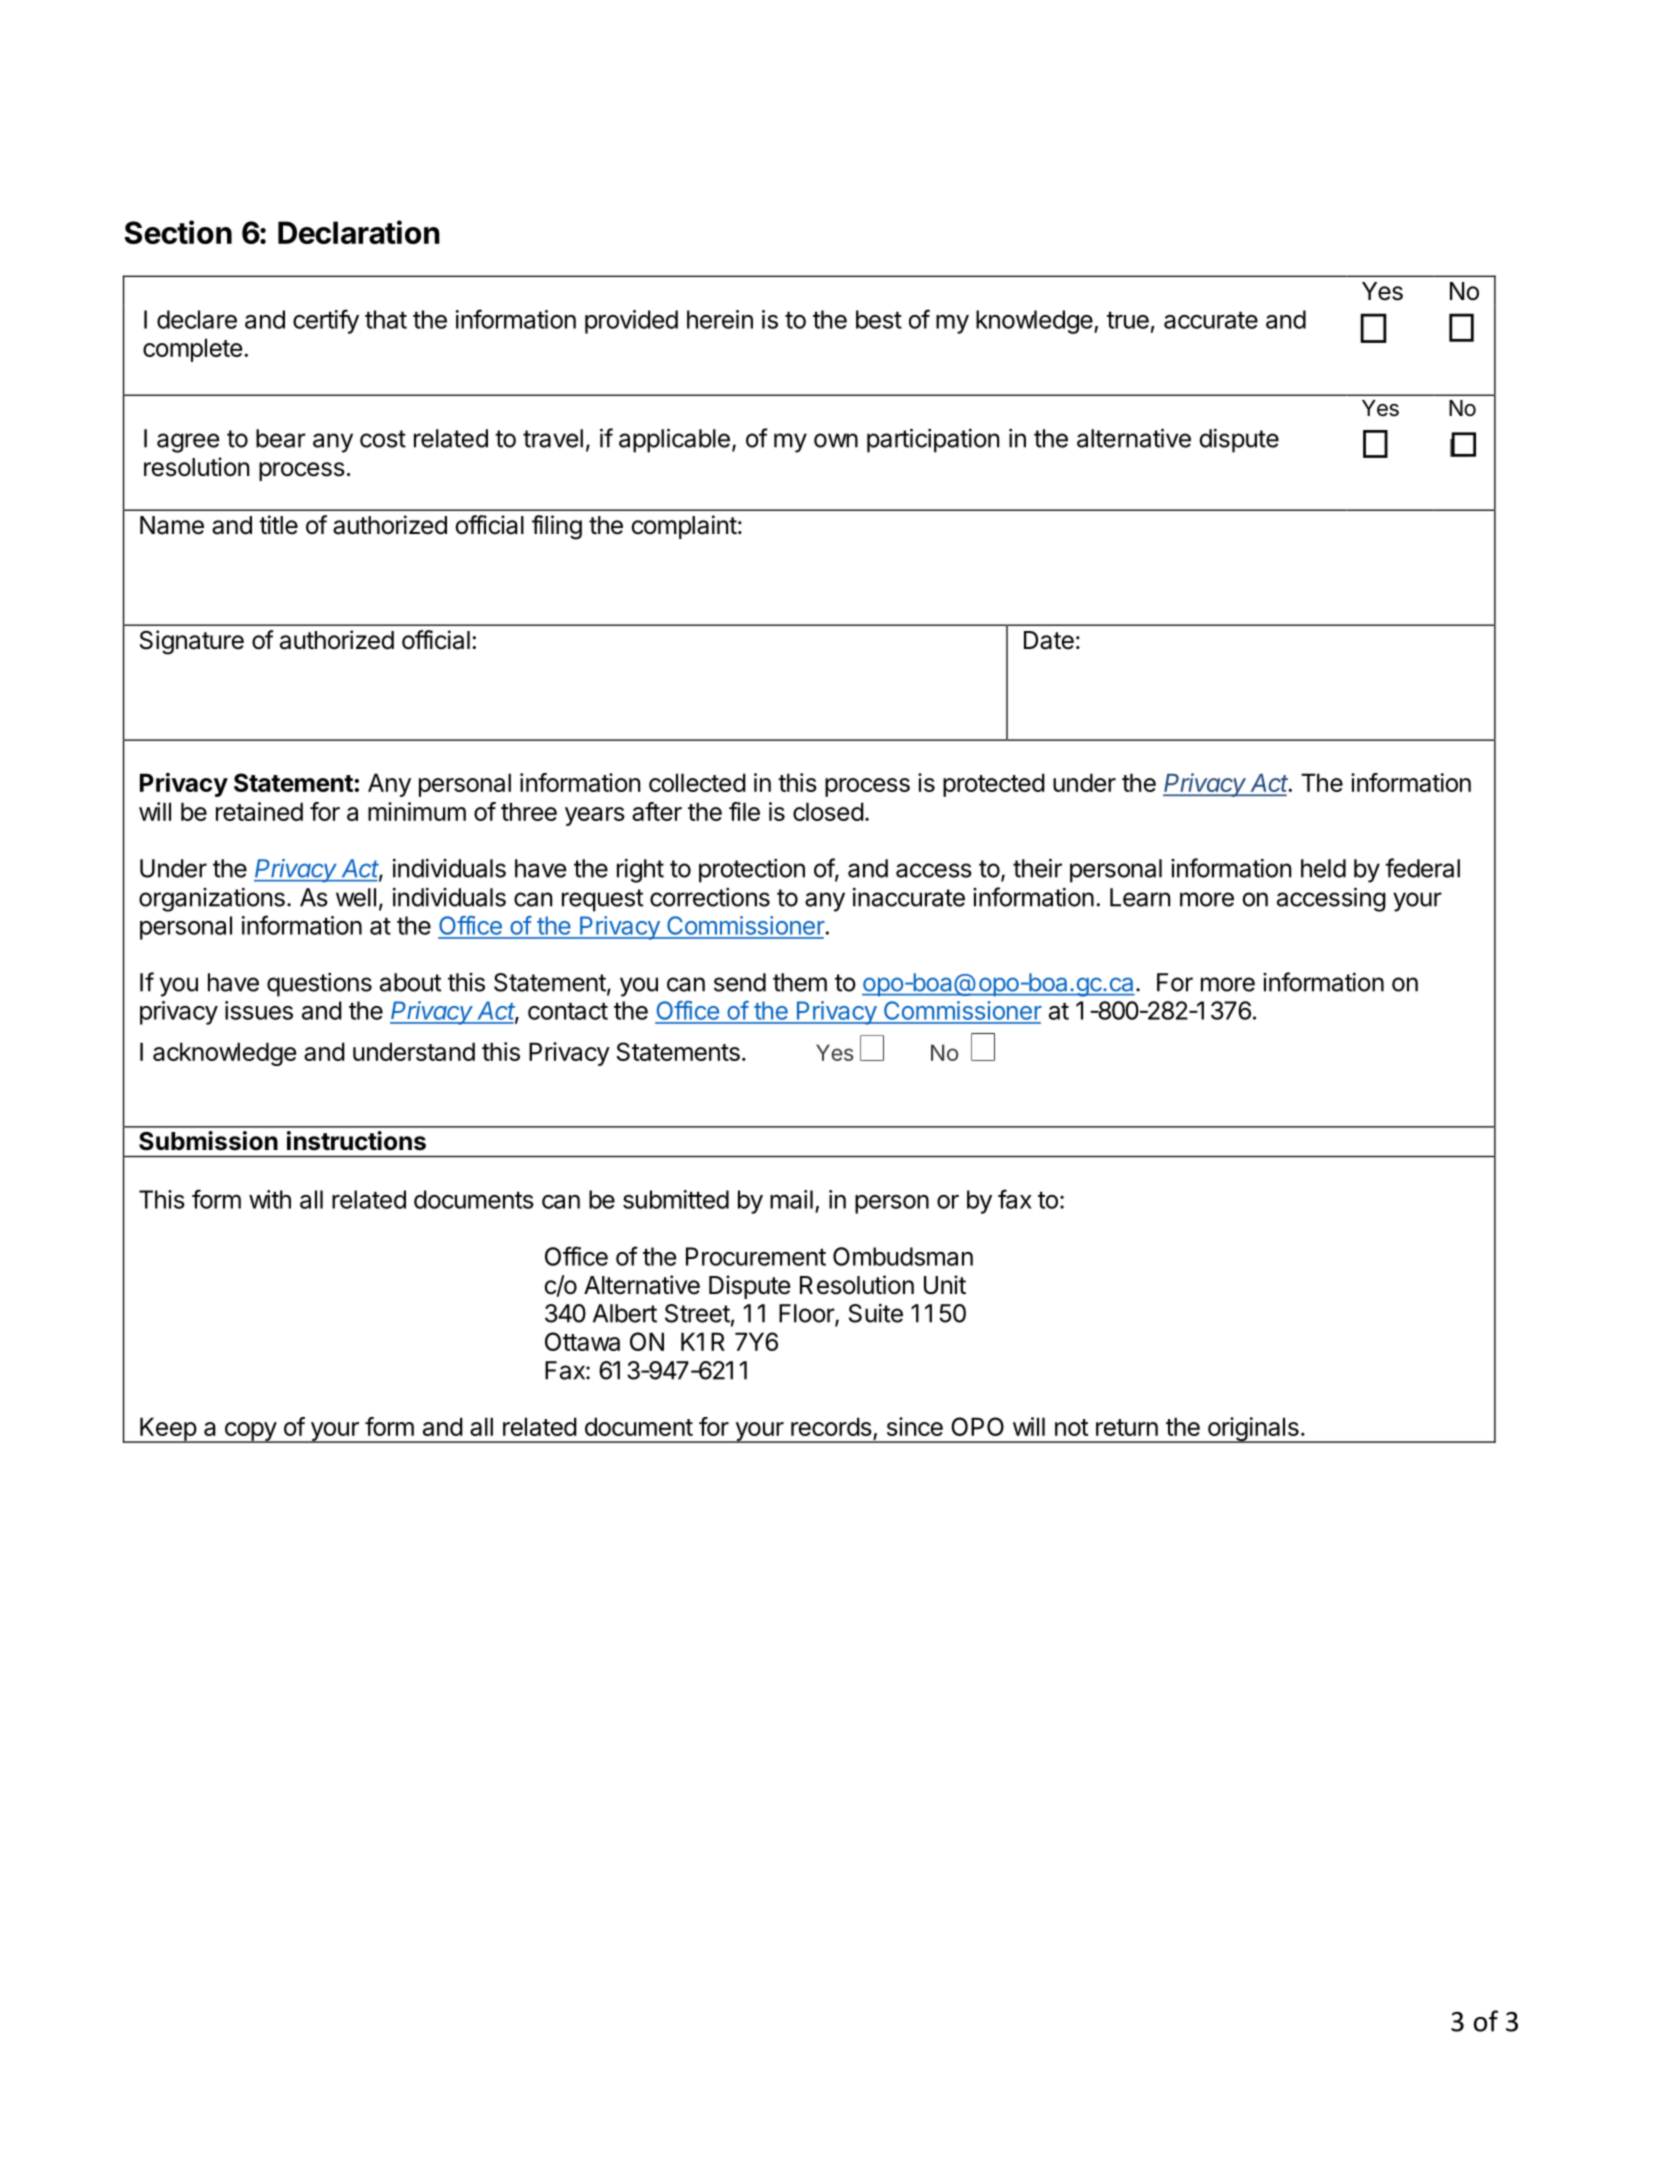  Describe the element at coordinates (1128, 320) in the page. I see `true` at that location.
